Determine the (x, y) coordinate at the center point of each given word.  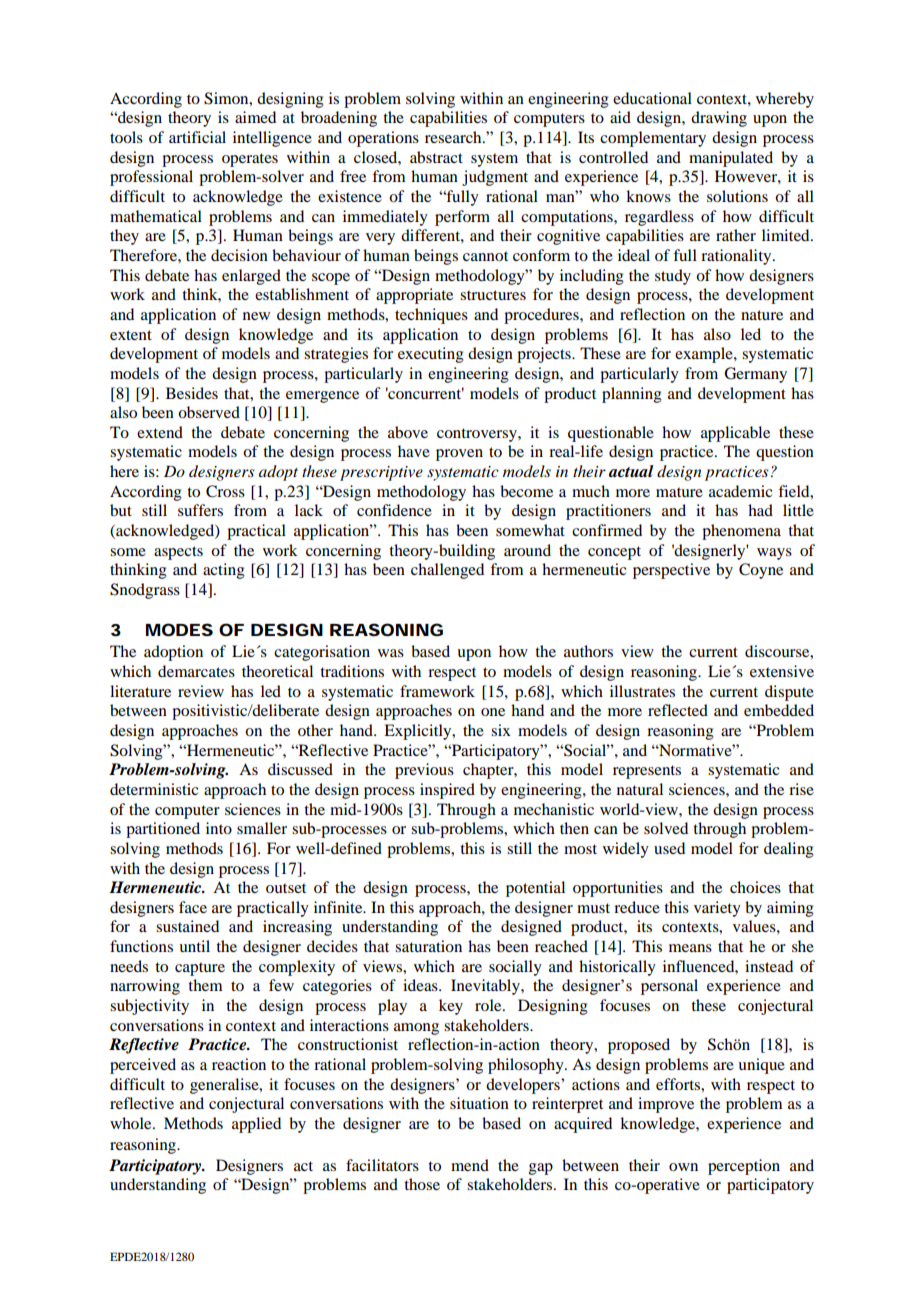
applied (256, 1125)
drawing (719, 119)
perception (744, 1167)
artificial (197, 137)
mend (470, 1165)
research (454, 137)
